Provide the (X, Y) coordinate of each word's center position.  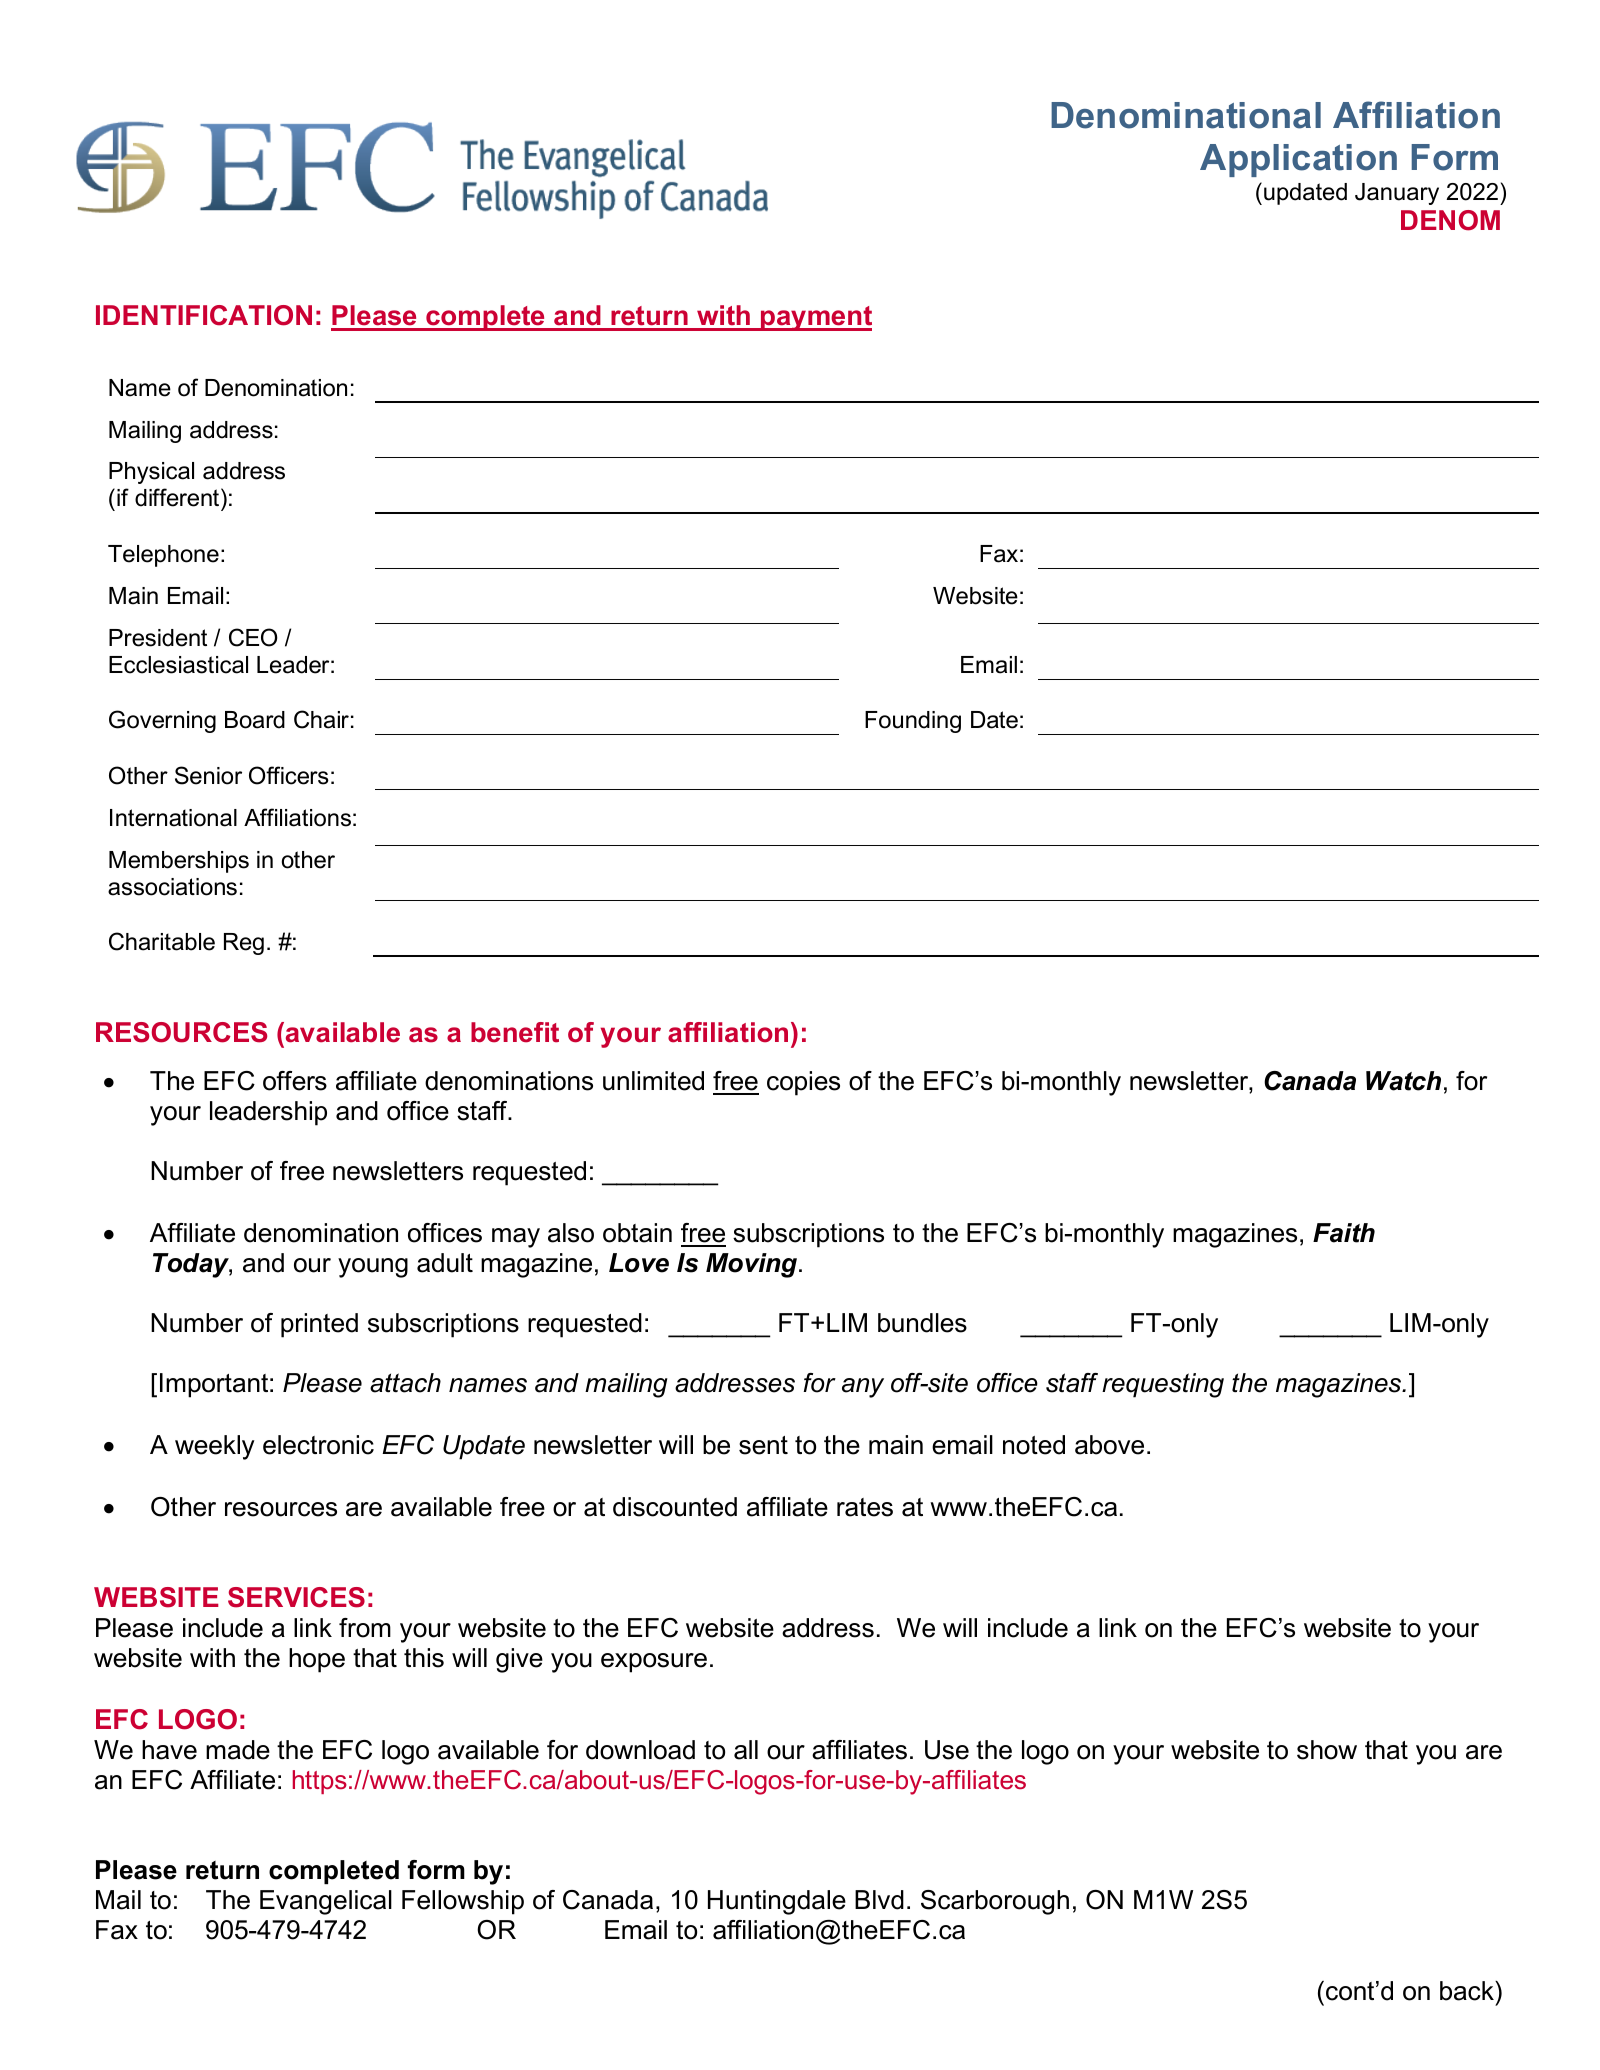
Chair (321, 719)
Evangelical (326, 1902)
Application (1298, 160)
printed (319, 1325)
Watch (1403, 1081)
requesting (1163, 1385)
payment (815, 318)
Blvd (879, 1900)
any (863, 1388)
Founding (913, 722)
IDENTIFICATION (204, 315)
